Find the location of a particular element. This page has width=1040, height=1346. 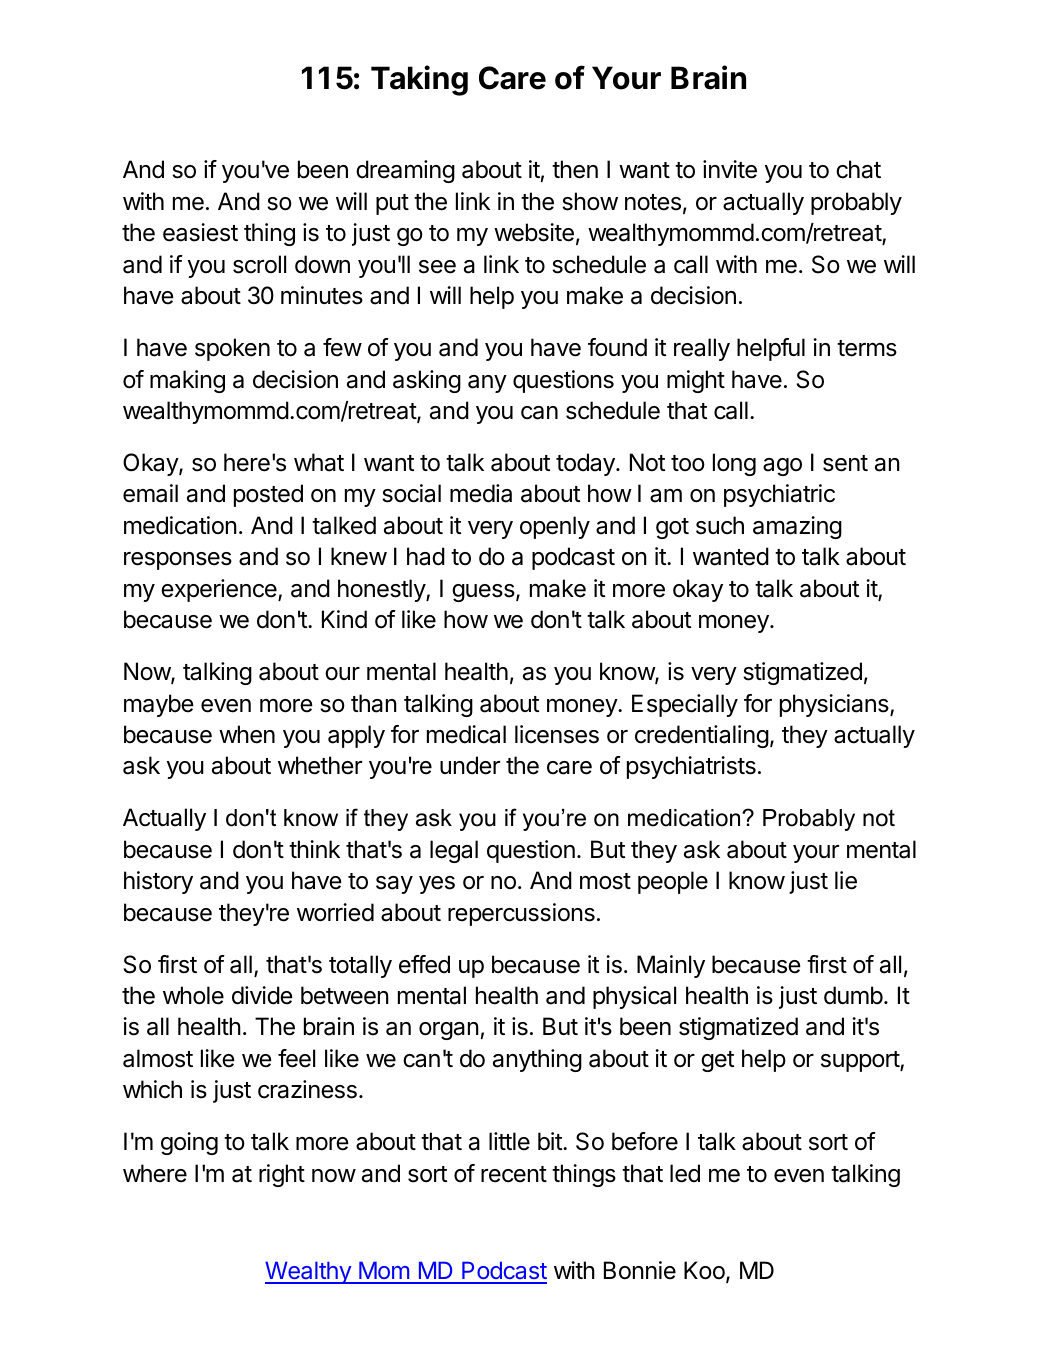

when is located at coordinates (247, 734).
